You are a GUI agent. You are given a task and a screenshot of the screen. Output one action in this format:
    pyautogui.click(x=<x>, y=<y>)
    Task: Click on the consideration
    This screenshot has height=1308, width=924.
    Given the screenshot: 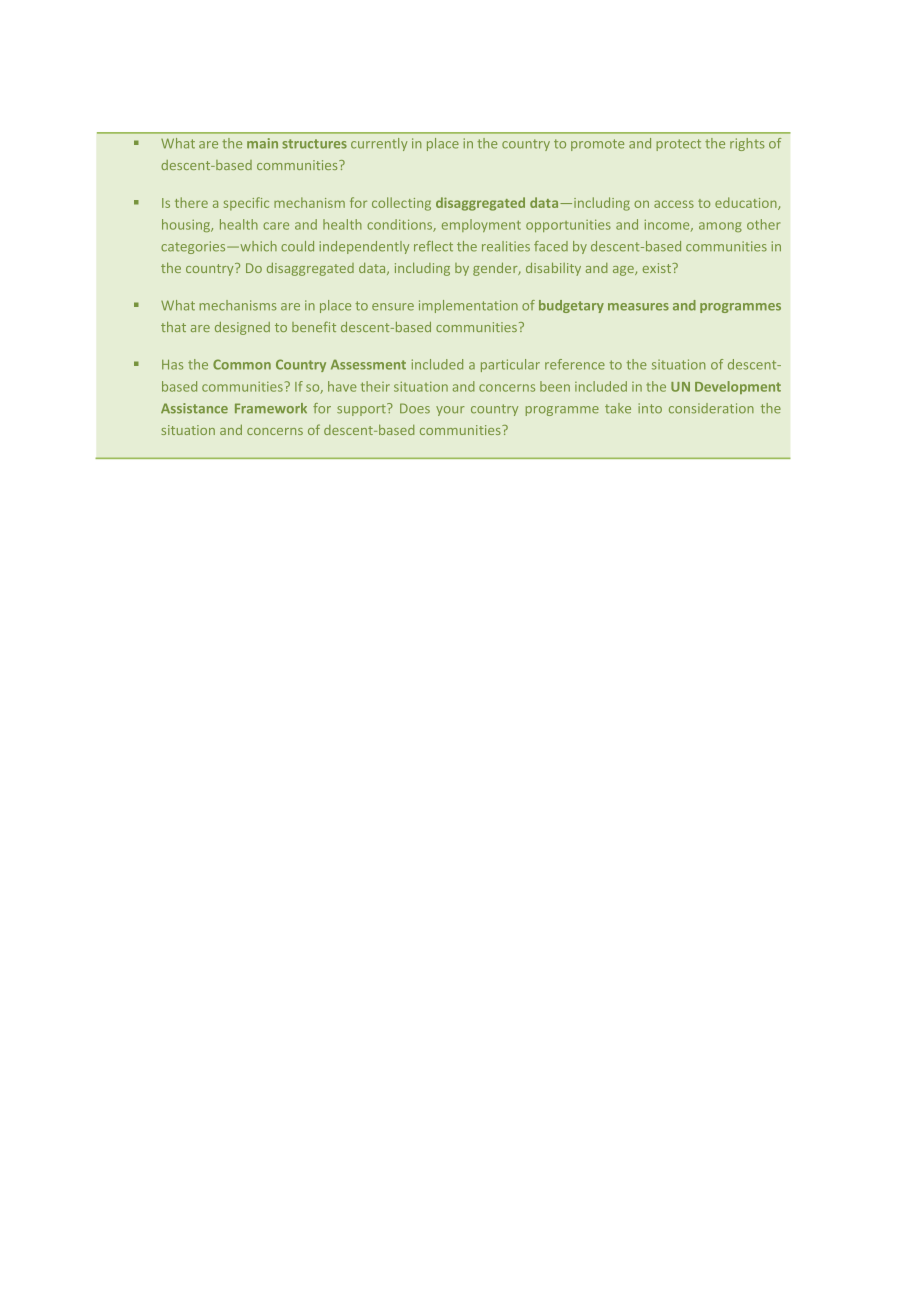 What is the action you would take?
    pyautogui.click(x=711, y=408)
